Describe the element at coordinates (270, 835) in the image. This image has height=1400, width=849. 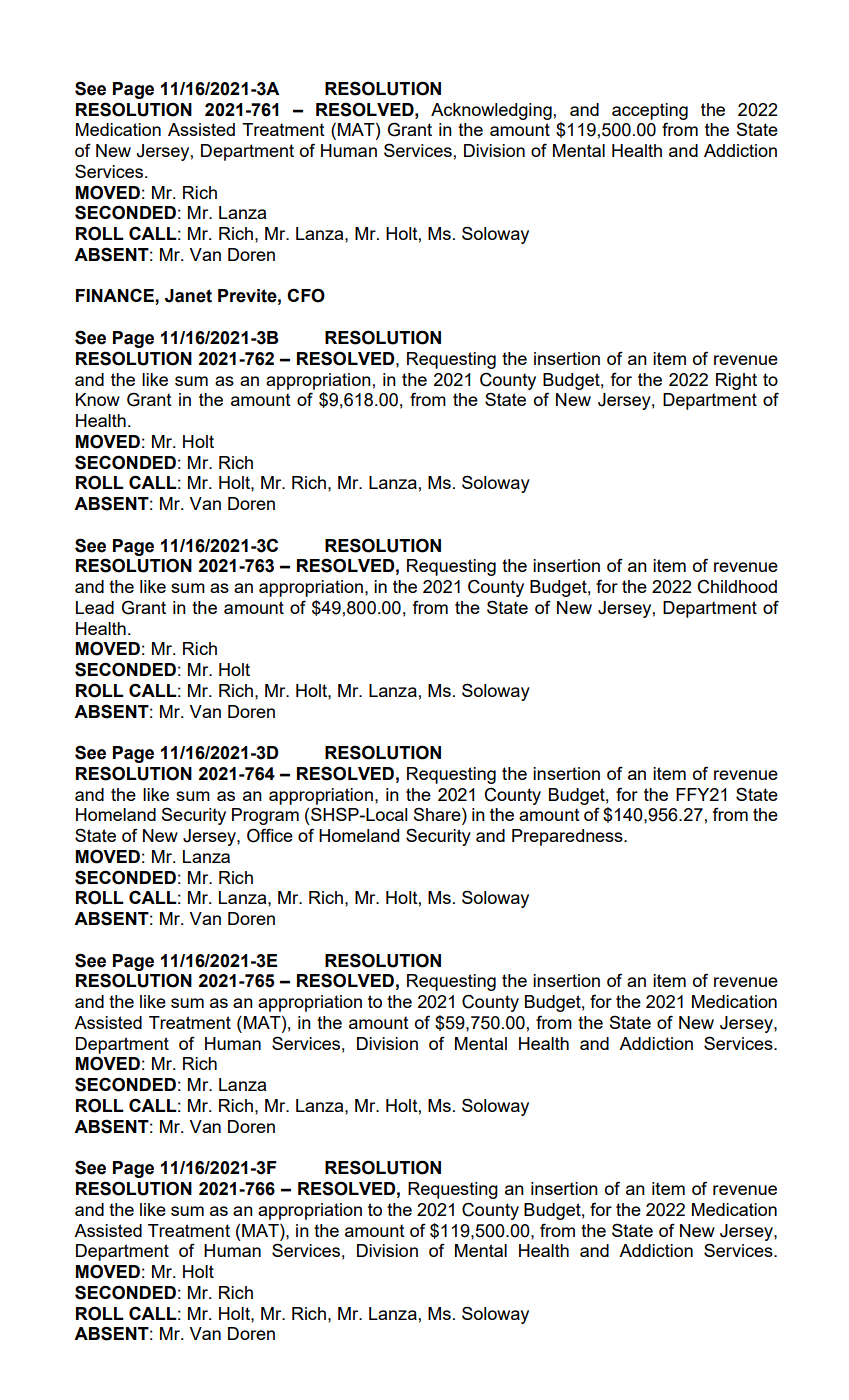
I see `Office` at that location.
